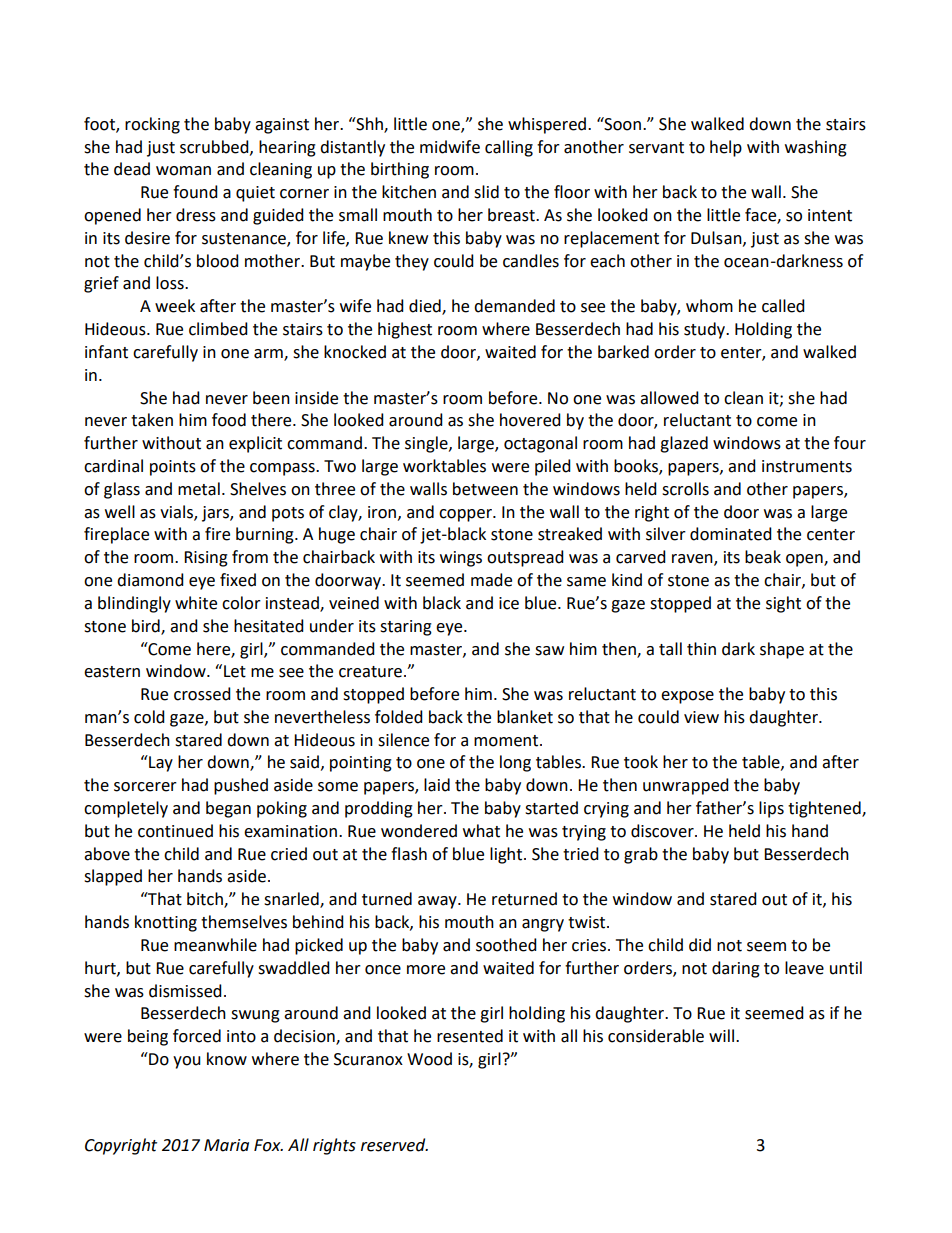 This screenshot has height=1233, width=952. Describe the element at coordinates (183, 171) in the screenshot. I see `woman` at that location.
